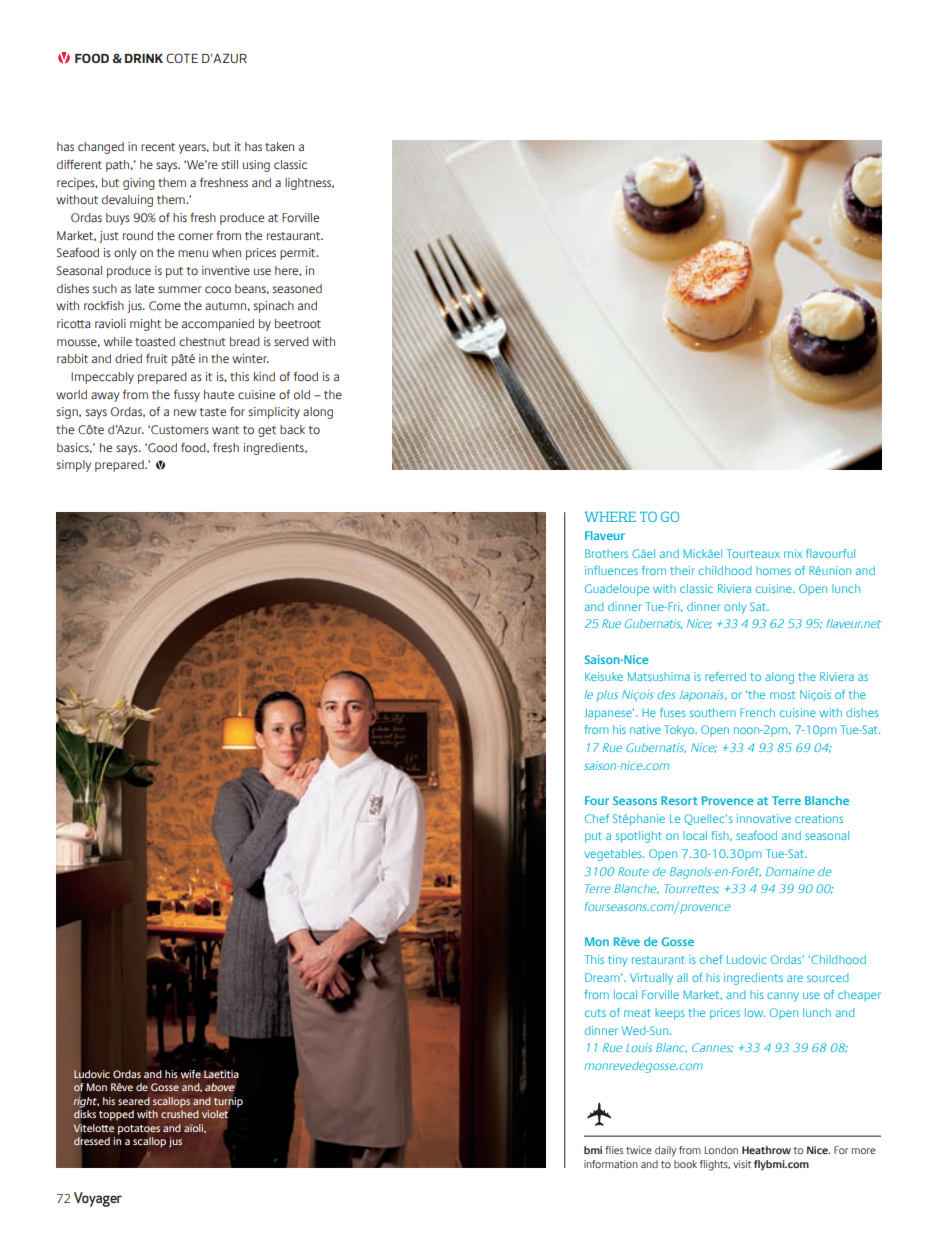 This image has width=952, height=1239. What do you see at coordinates (139, 1130) in the image?
I see `potatoes` at bounding box center [139, 1130].
